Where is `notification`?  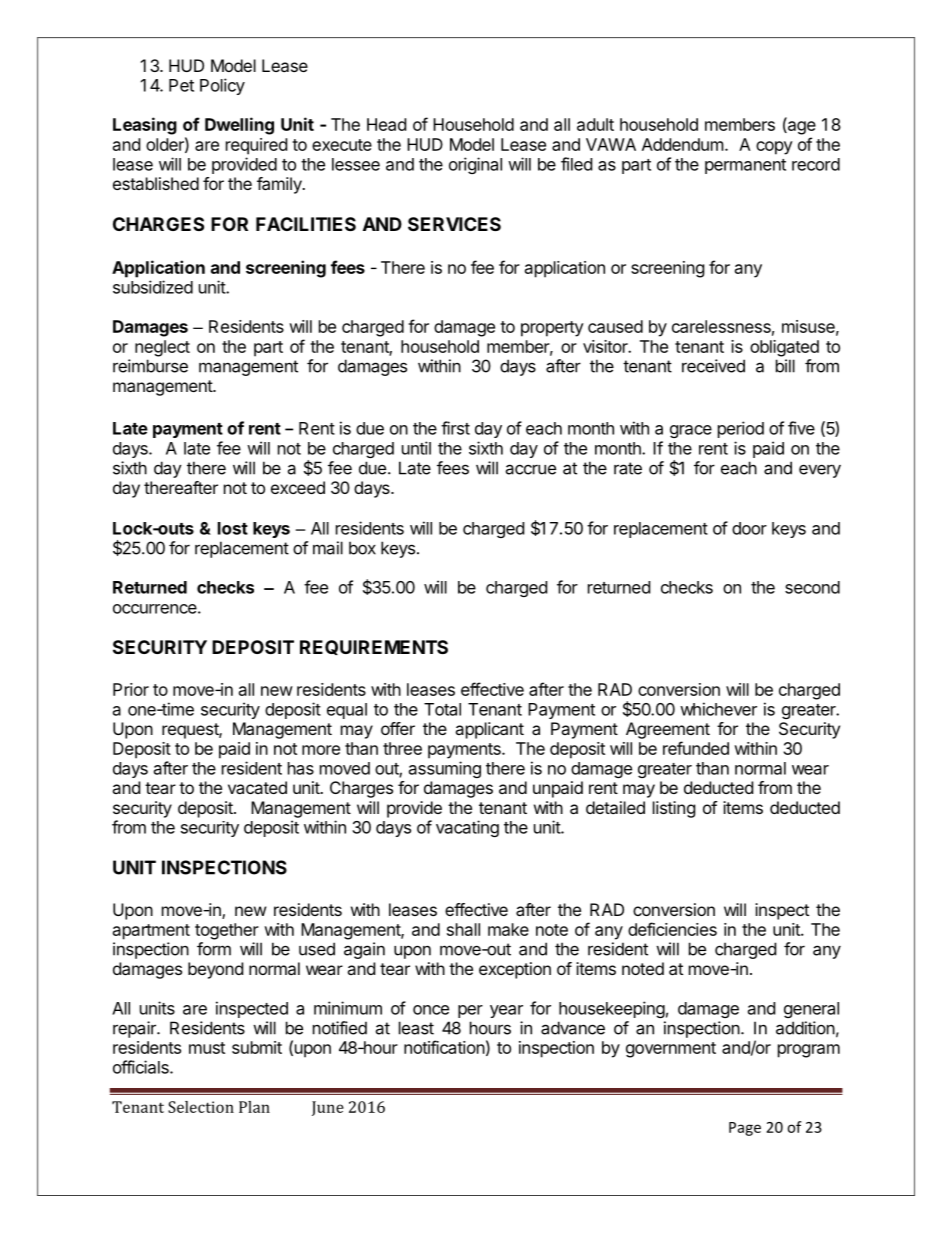 notification is located at coordinates (444, 1047).
